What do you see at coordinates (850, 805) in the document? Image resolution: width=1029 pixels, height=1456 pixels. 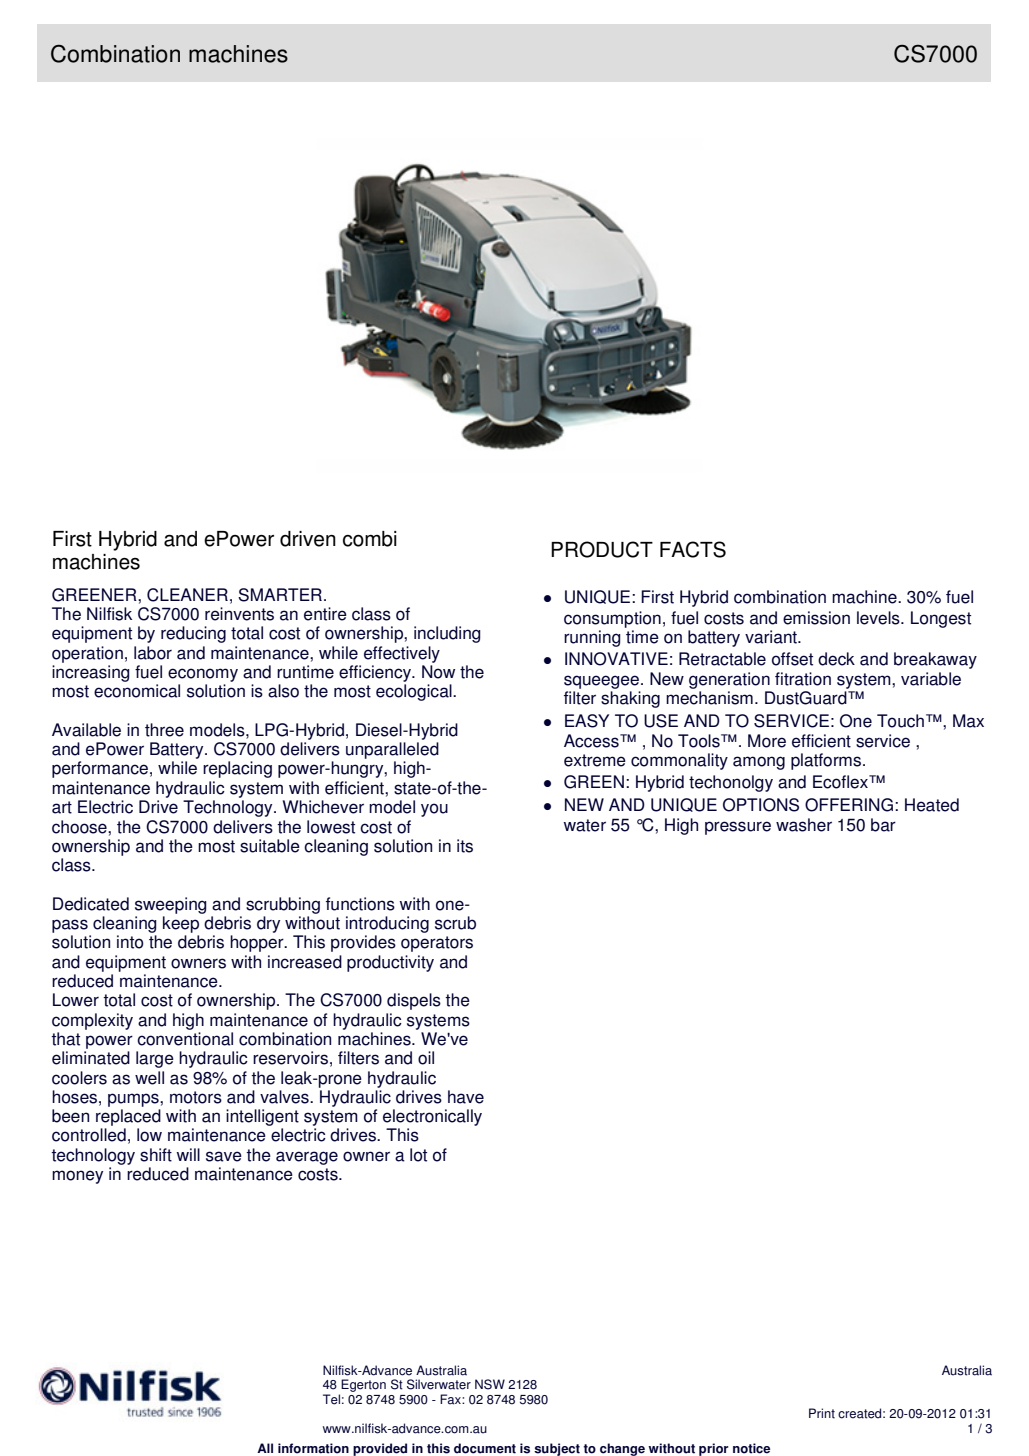 I see `OFFERING` at bounding box center [850, 805].
